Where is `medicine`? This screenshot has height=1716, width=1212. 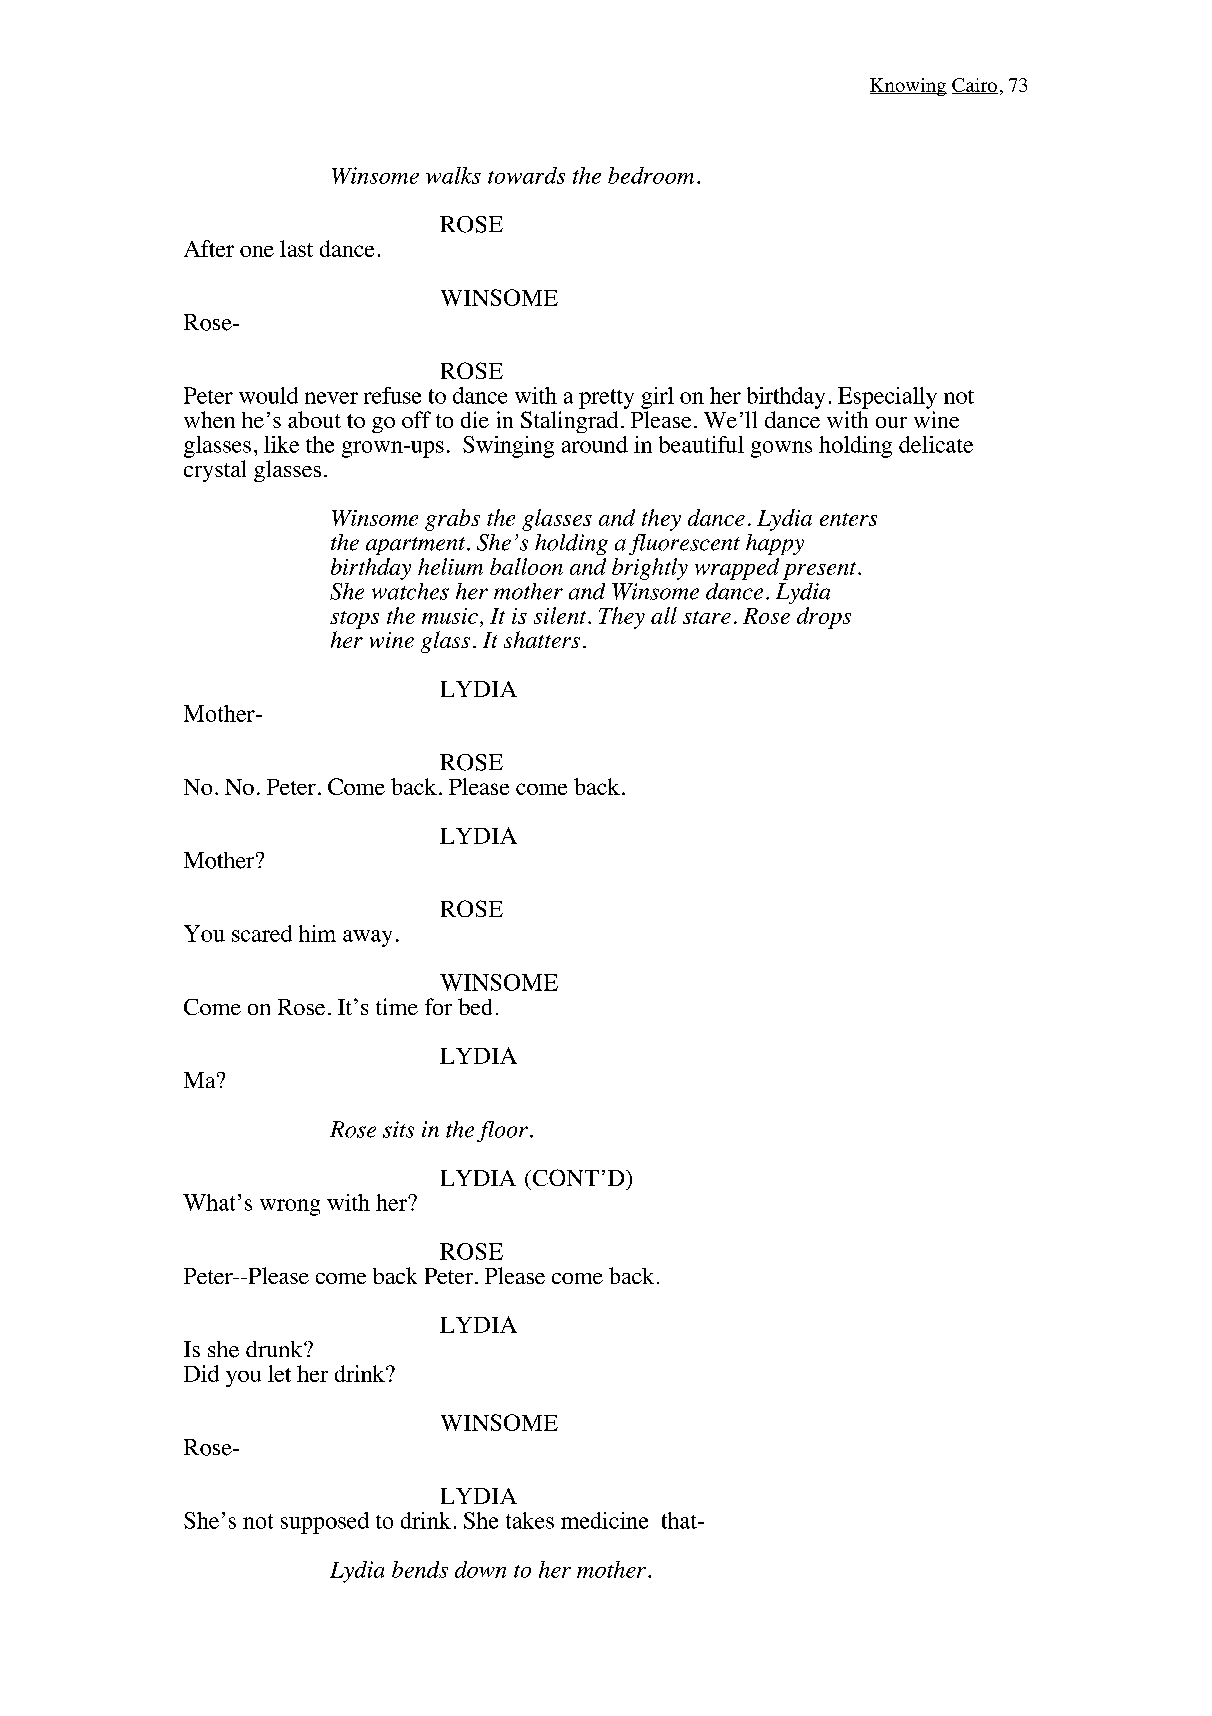 medicine is located at coordinates (604, 1520).
